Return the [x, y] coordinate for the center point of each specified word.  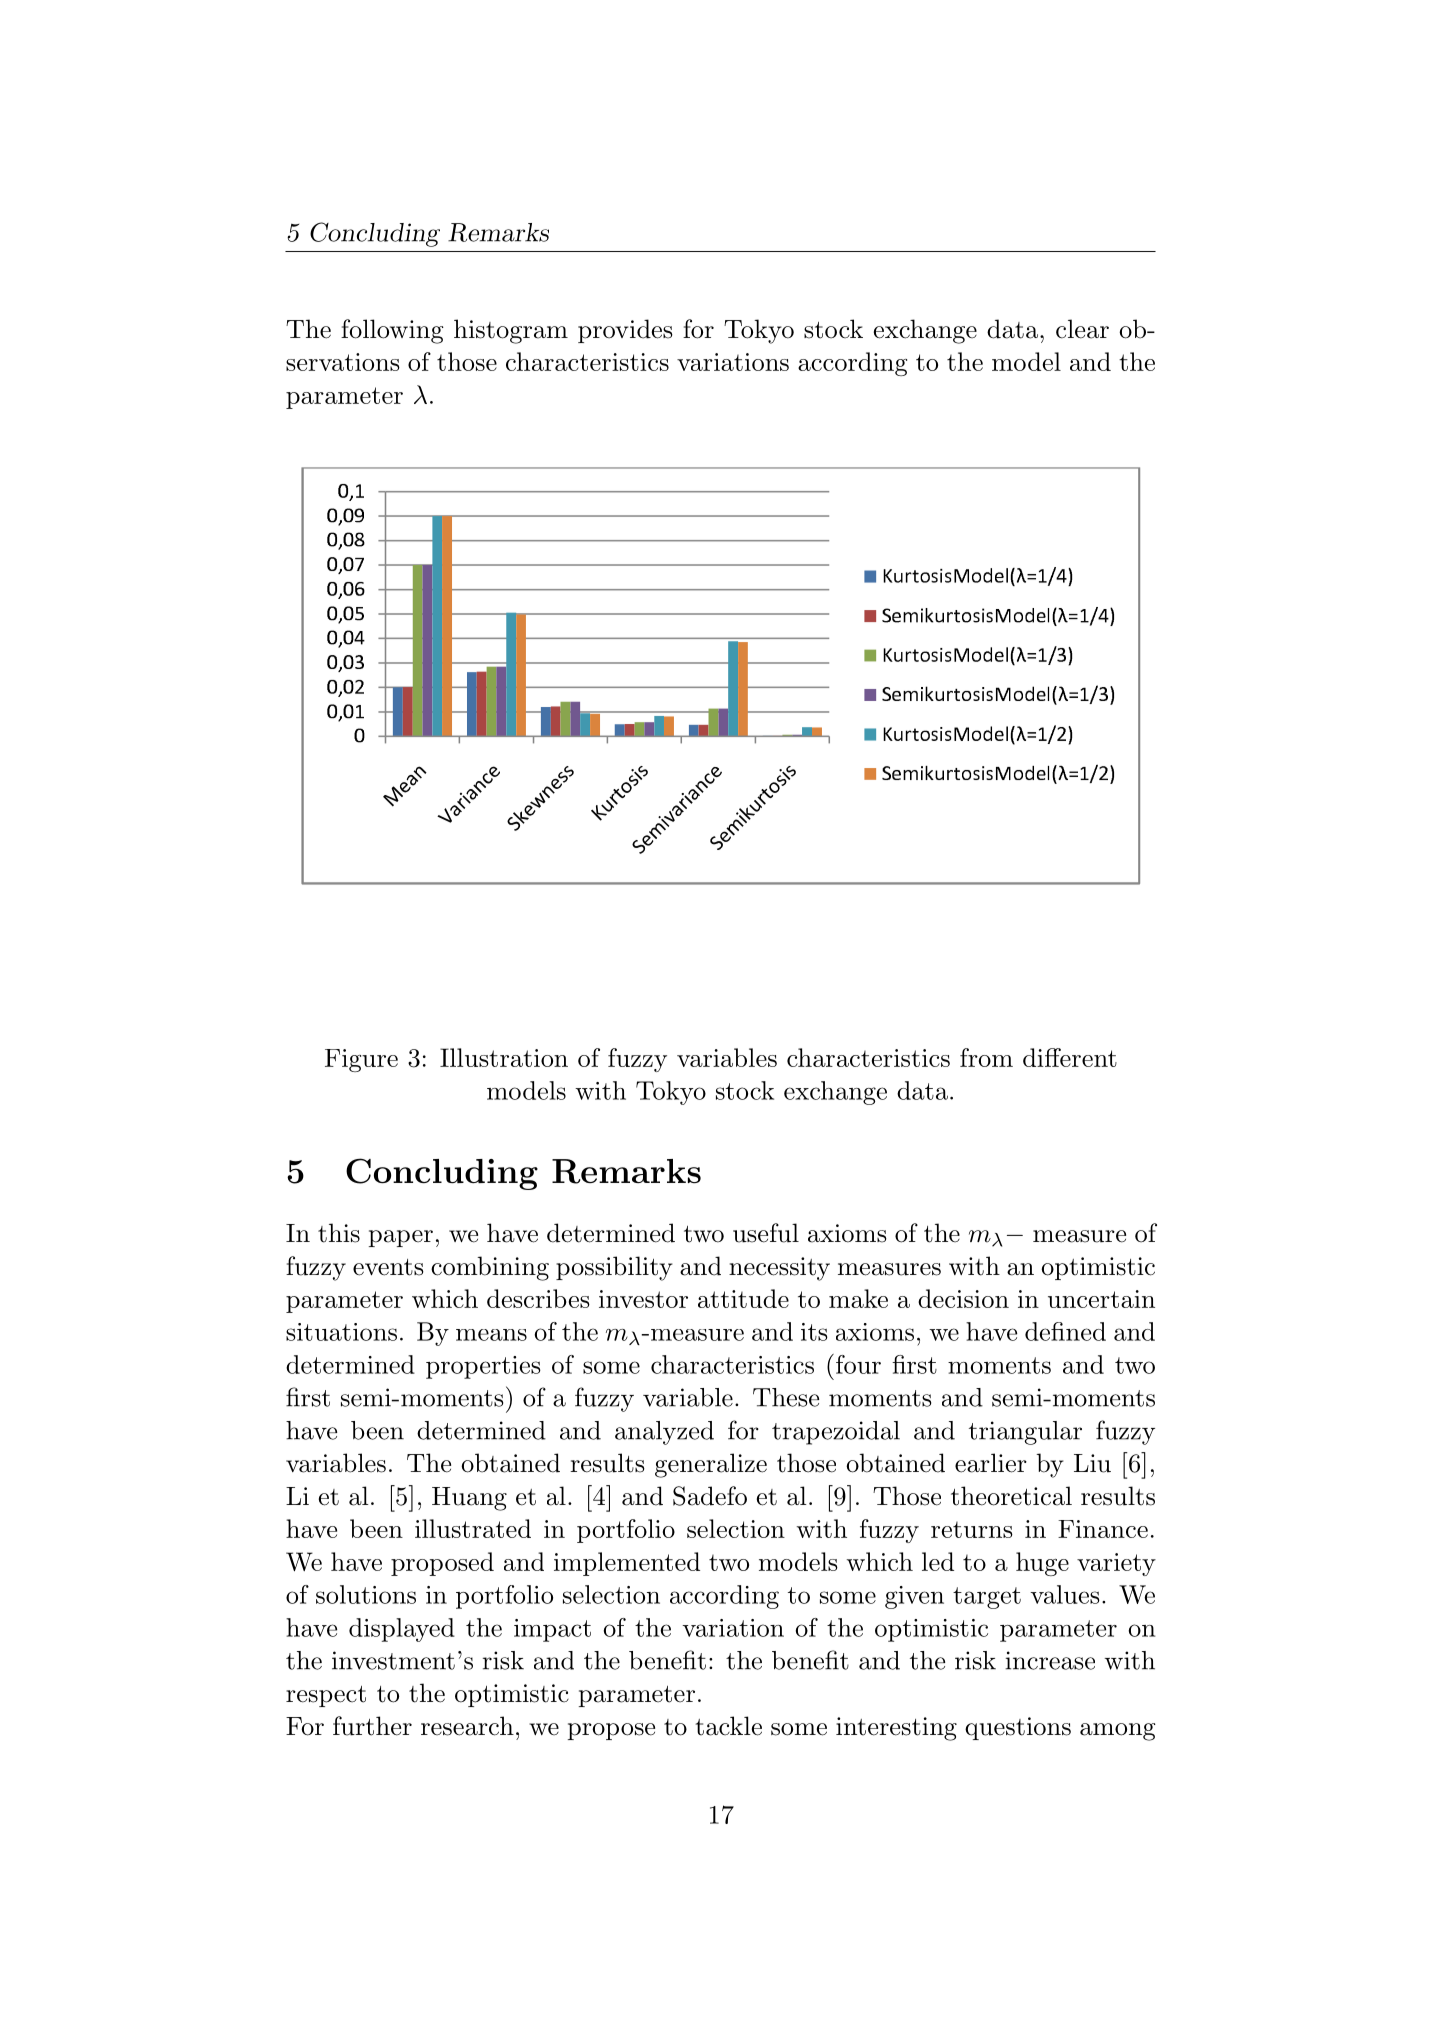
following [392, 331]
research [467, 1726]
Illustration [504, 1057]
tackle [728, 1726]
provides [625, 331]
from [986, 1057]
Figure [361, 1060]
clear [1082, 329]
